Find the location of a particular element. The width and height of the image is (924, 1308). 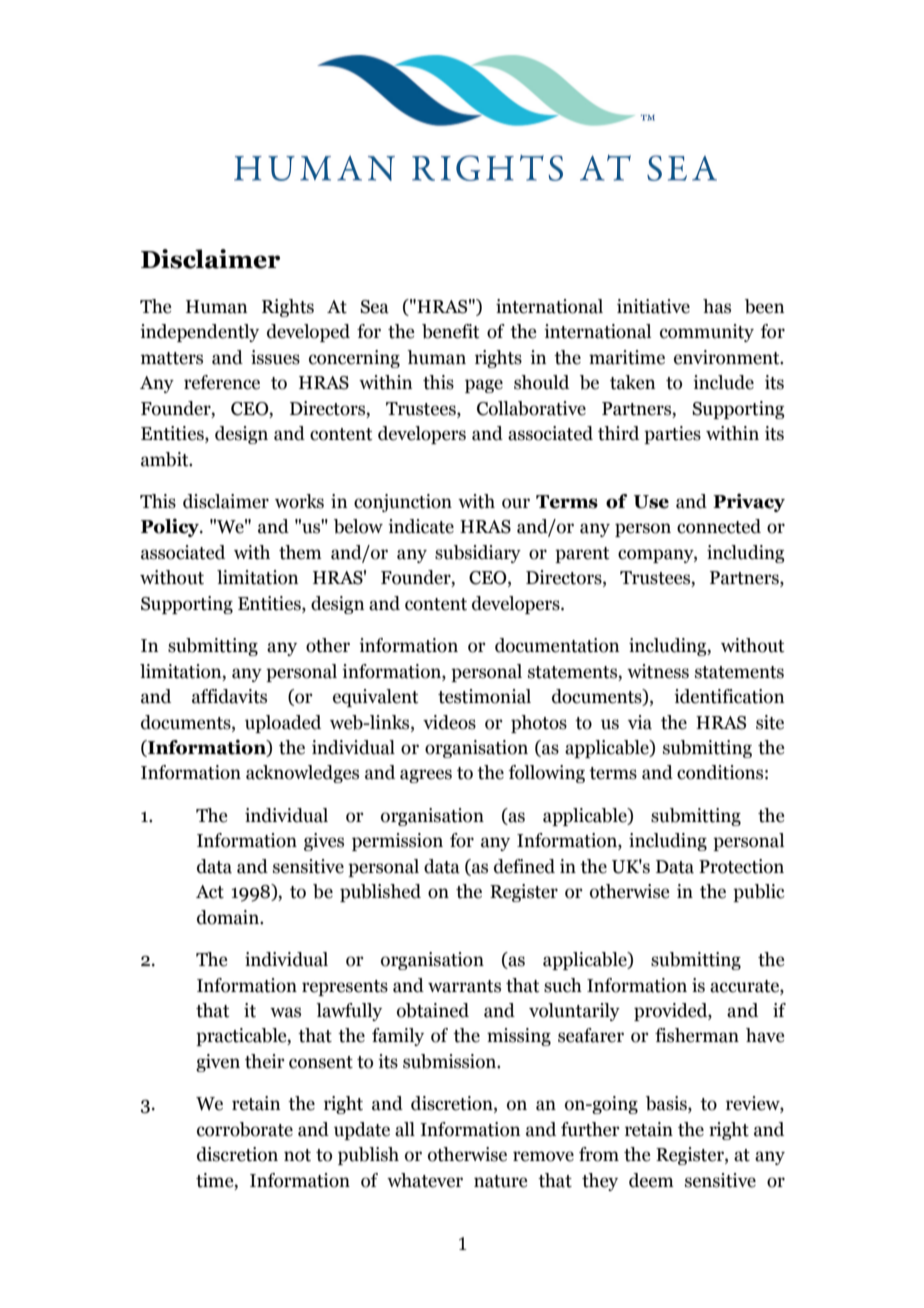

nature is located at coordinates (500, 1181).
